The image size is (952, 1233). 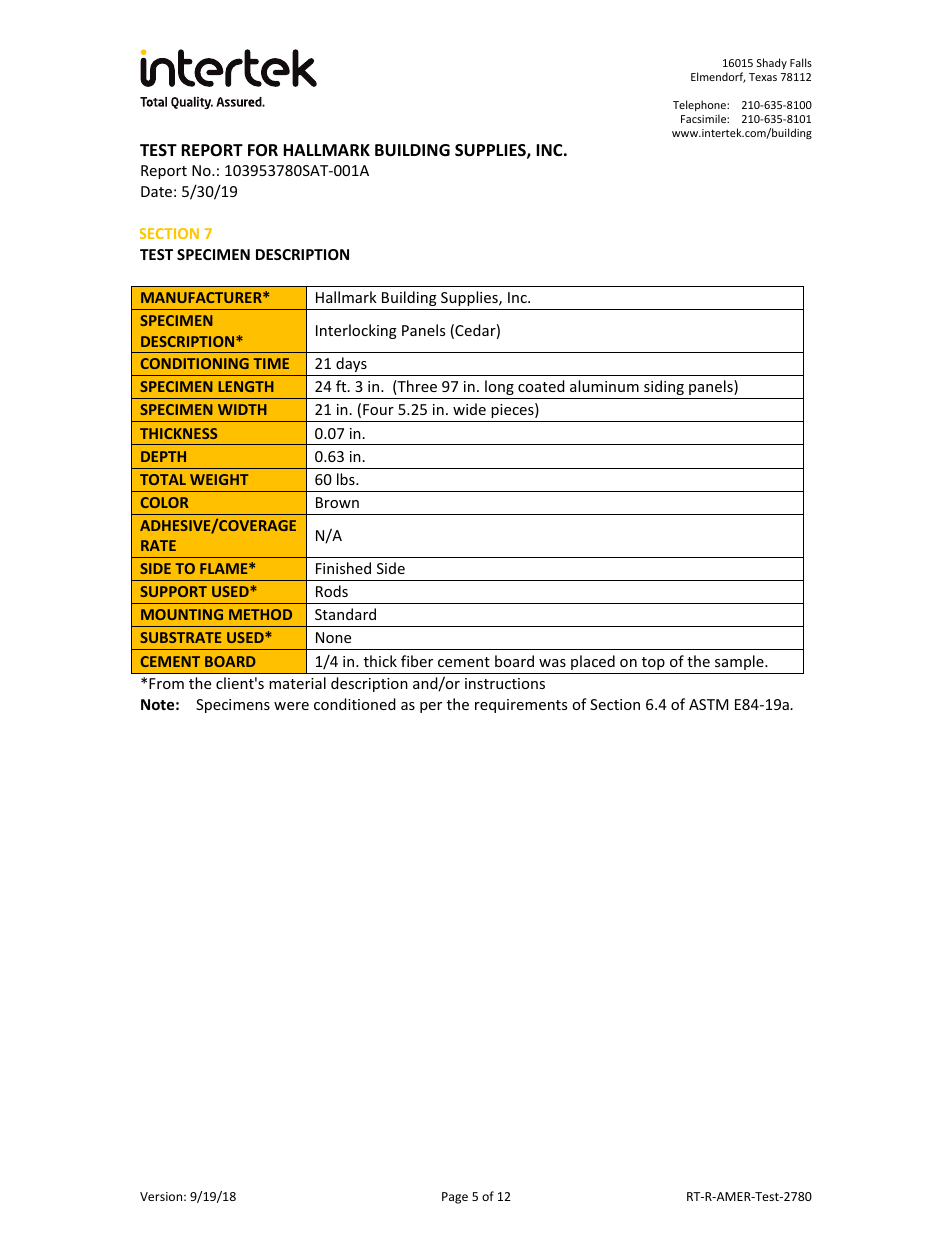 I want to click on sample, so click(x=740, y=662).
